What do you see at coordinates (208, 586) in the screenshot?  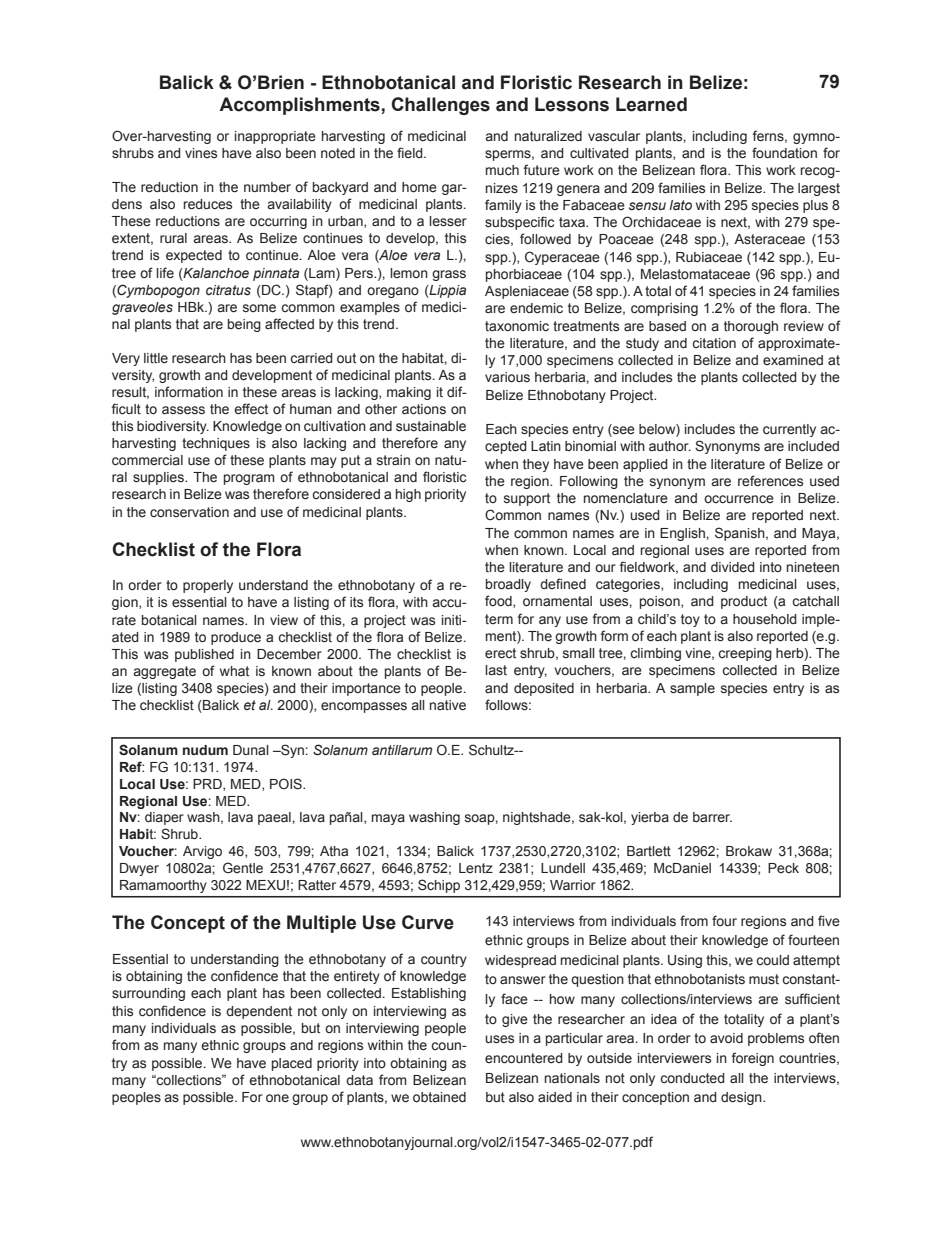 I see `properly` at bounding box center [208, 586].
